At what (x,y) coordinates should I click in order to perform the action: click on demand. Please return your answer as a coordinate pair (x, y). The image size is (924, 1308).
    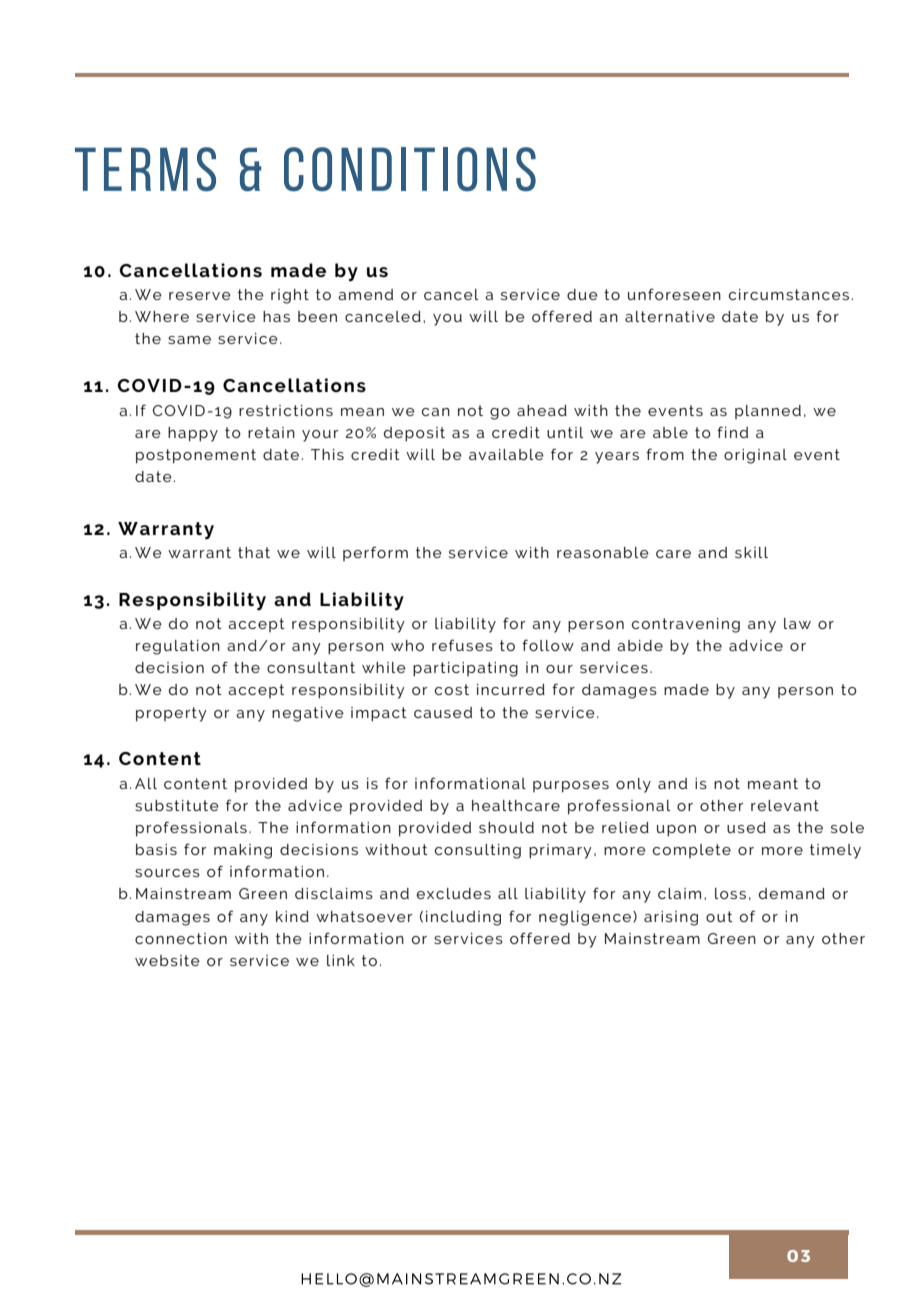
    Looking at the image, I should click on (792, 893).
